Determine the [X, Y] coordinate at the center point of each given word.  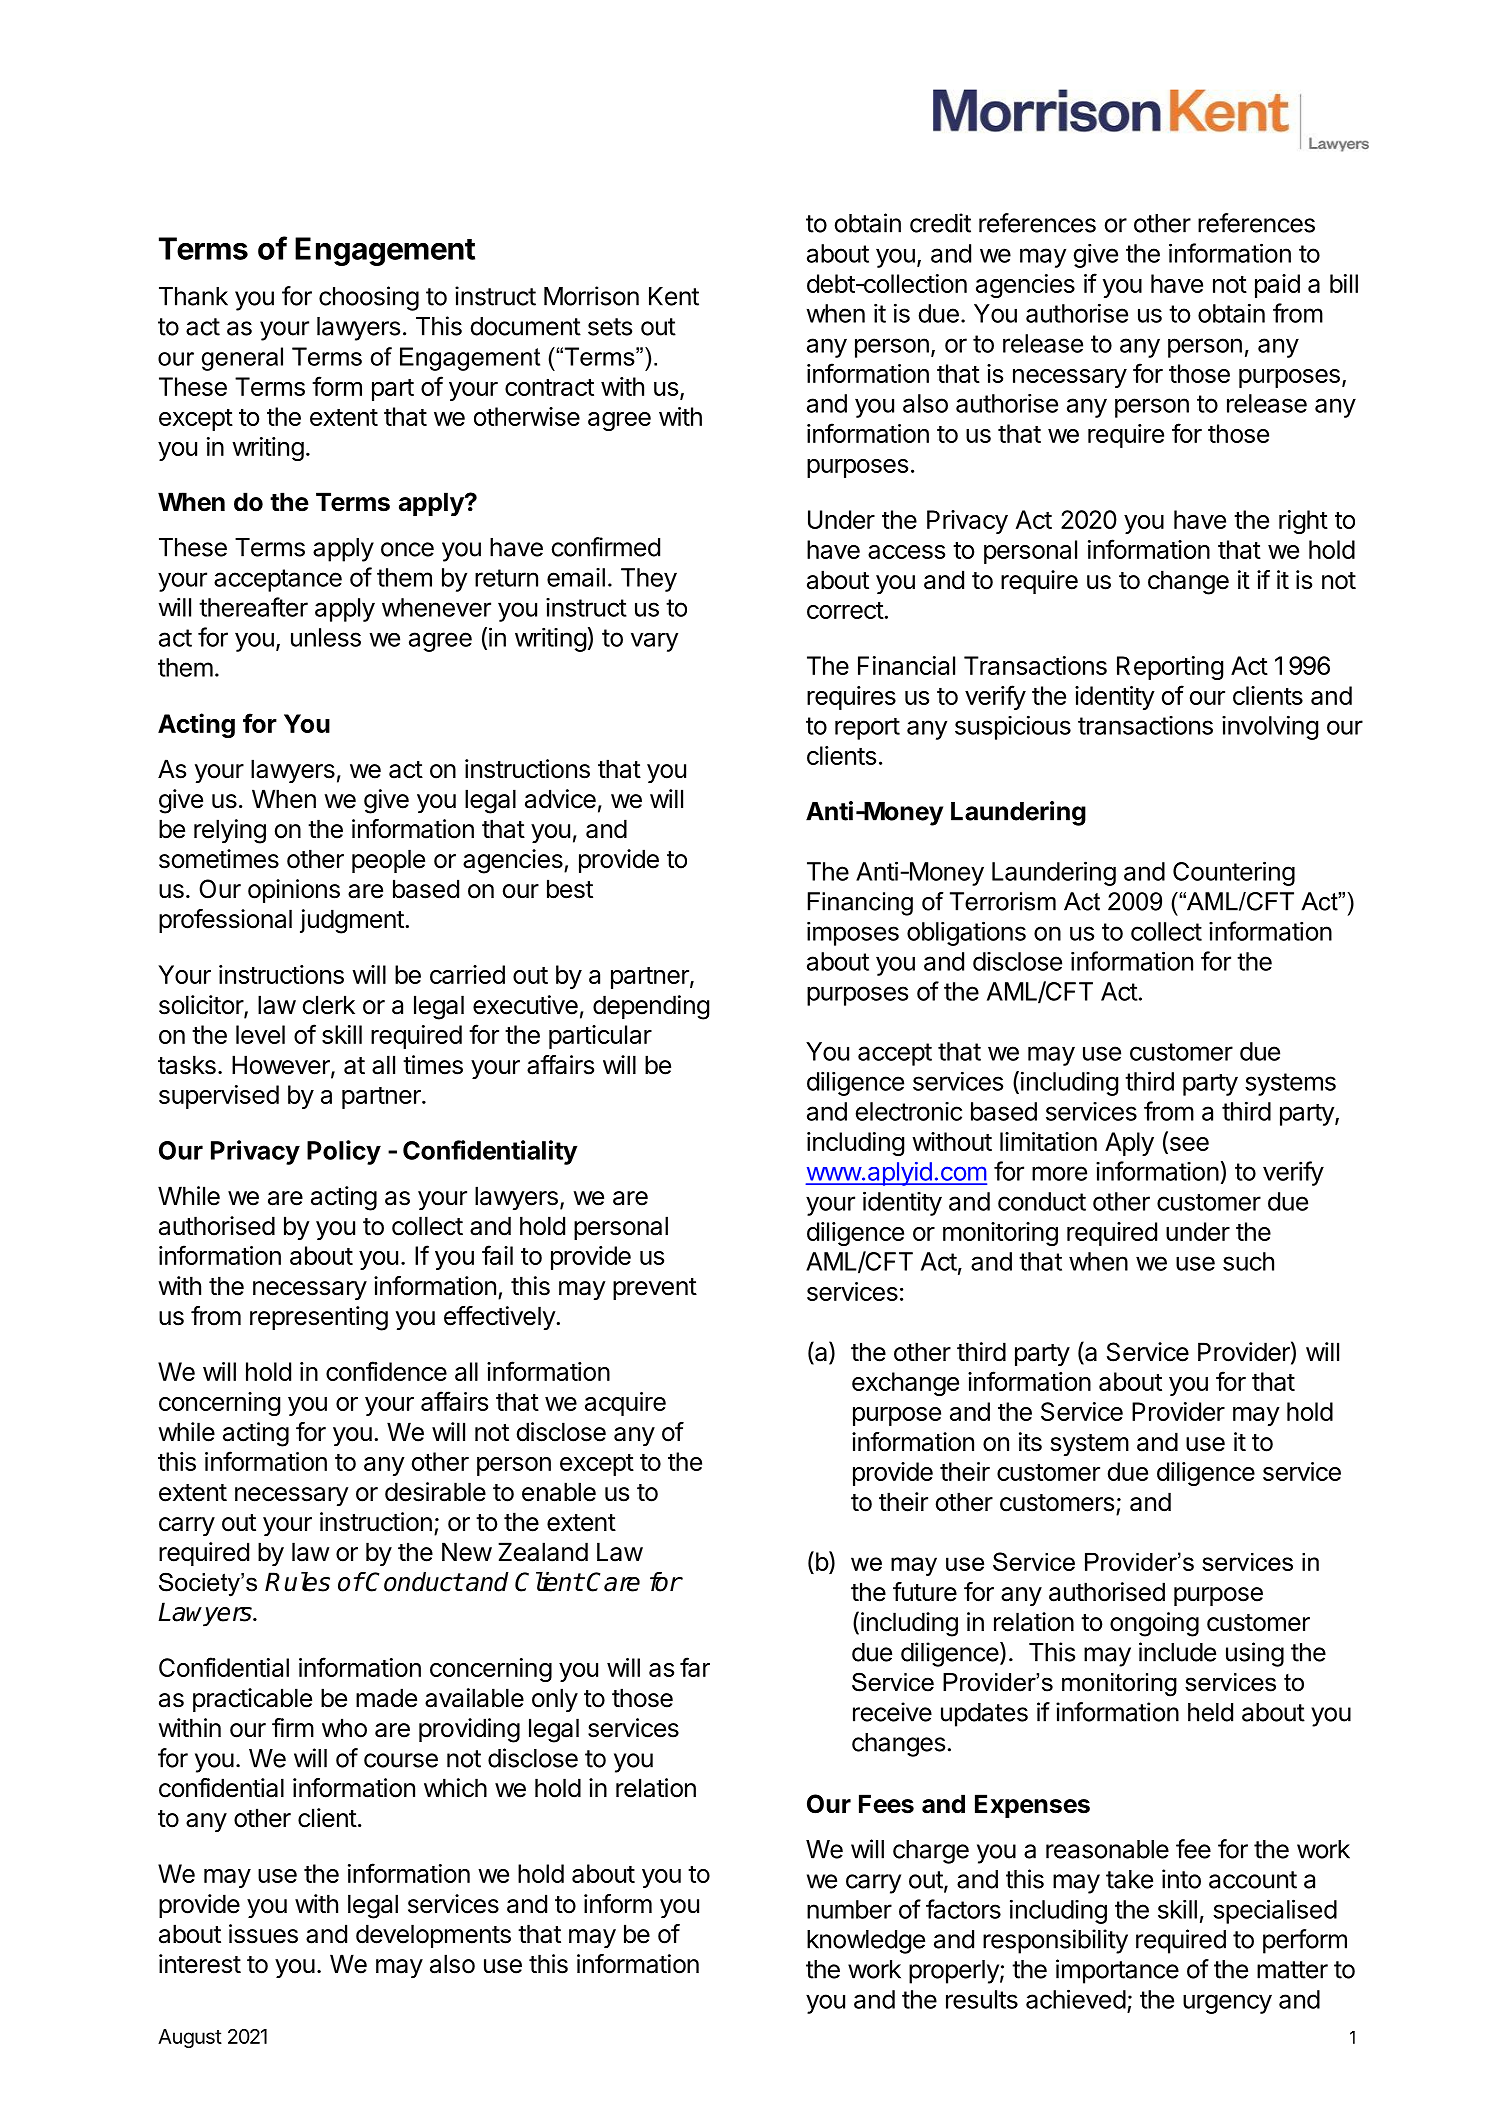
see [1188, 1145]
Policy [344, 1152]
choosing [369, 298]
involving [1270, 727]
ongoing [1154, 1624]
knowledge [866, 1942]
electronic [909, 1111]
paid [1277, 286]
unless [326, 637]
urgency [1227, 2004]
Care [613, 1582]
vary [654, 642]
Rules [297, 1582]
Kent [674, 296]
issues [263, 1934]
